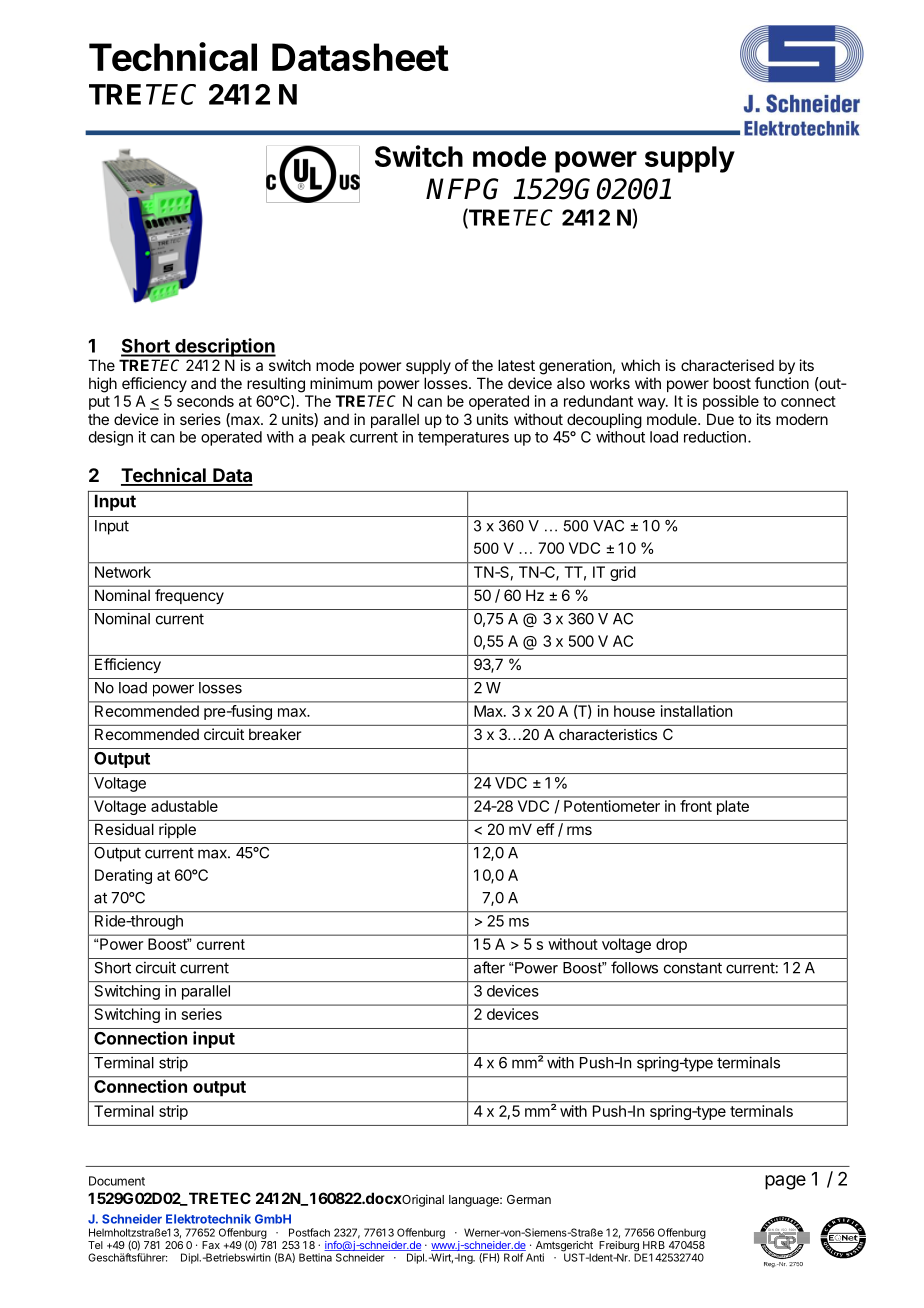 The width and height of the page is (924, 1308). Describe the element at coordinates (693, 968) in the page. I see `constant` at that location.
